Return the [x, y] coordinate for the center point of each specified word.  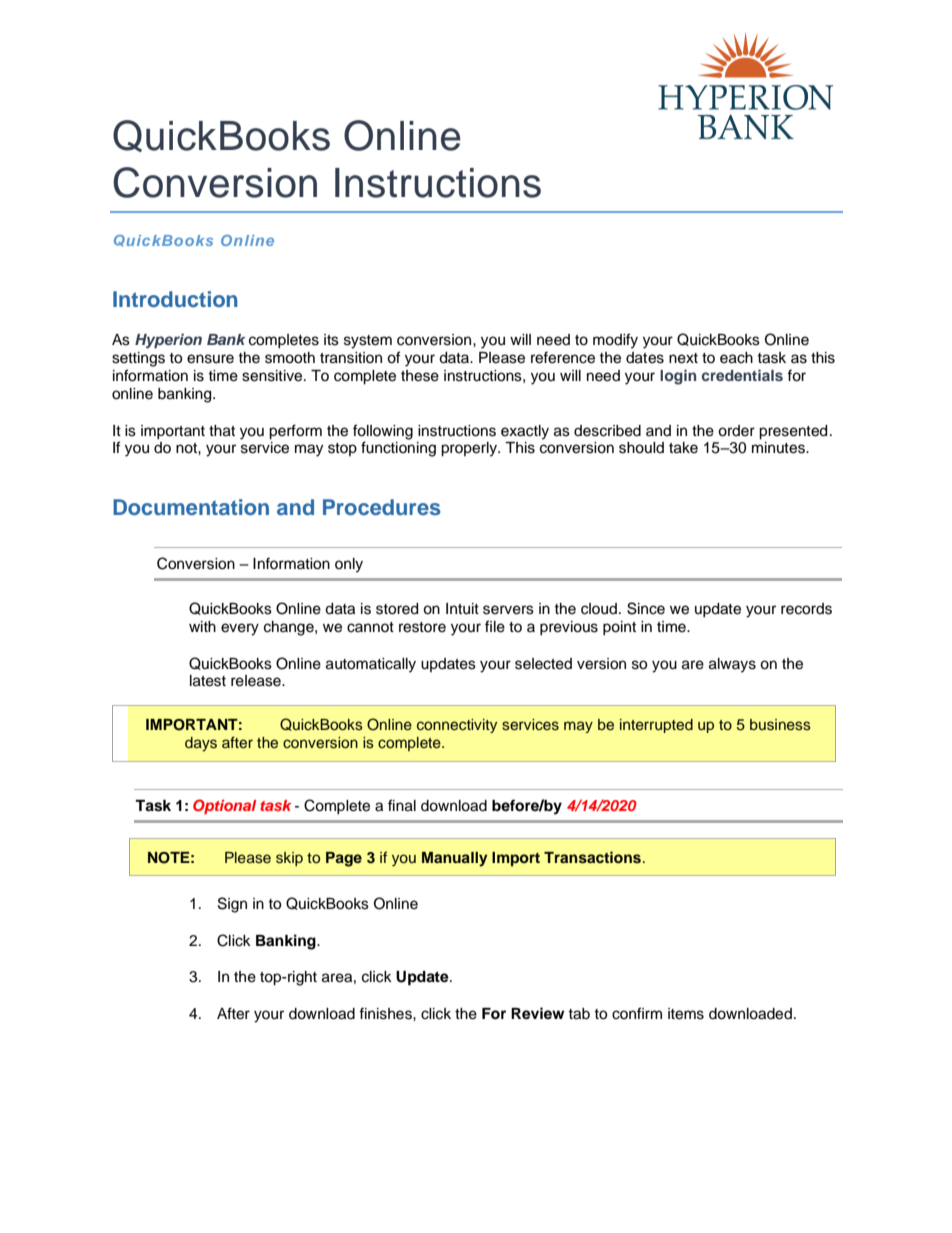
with [202, 626]
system [368, 342]
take [683, 448]
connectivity [457, 726]
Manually [454, 859]
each [736, 358]
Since [646, 608]
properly [470, 449]
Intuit [462, 609]
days [201, 744]
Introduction [175, 299]
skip [289, 859]
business [780, 725]
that [222, 431]
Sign [232, 905]
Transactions [592, 857]
